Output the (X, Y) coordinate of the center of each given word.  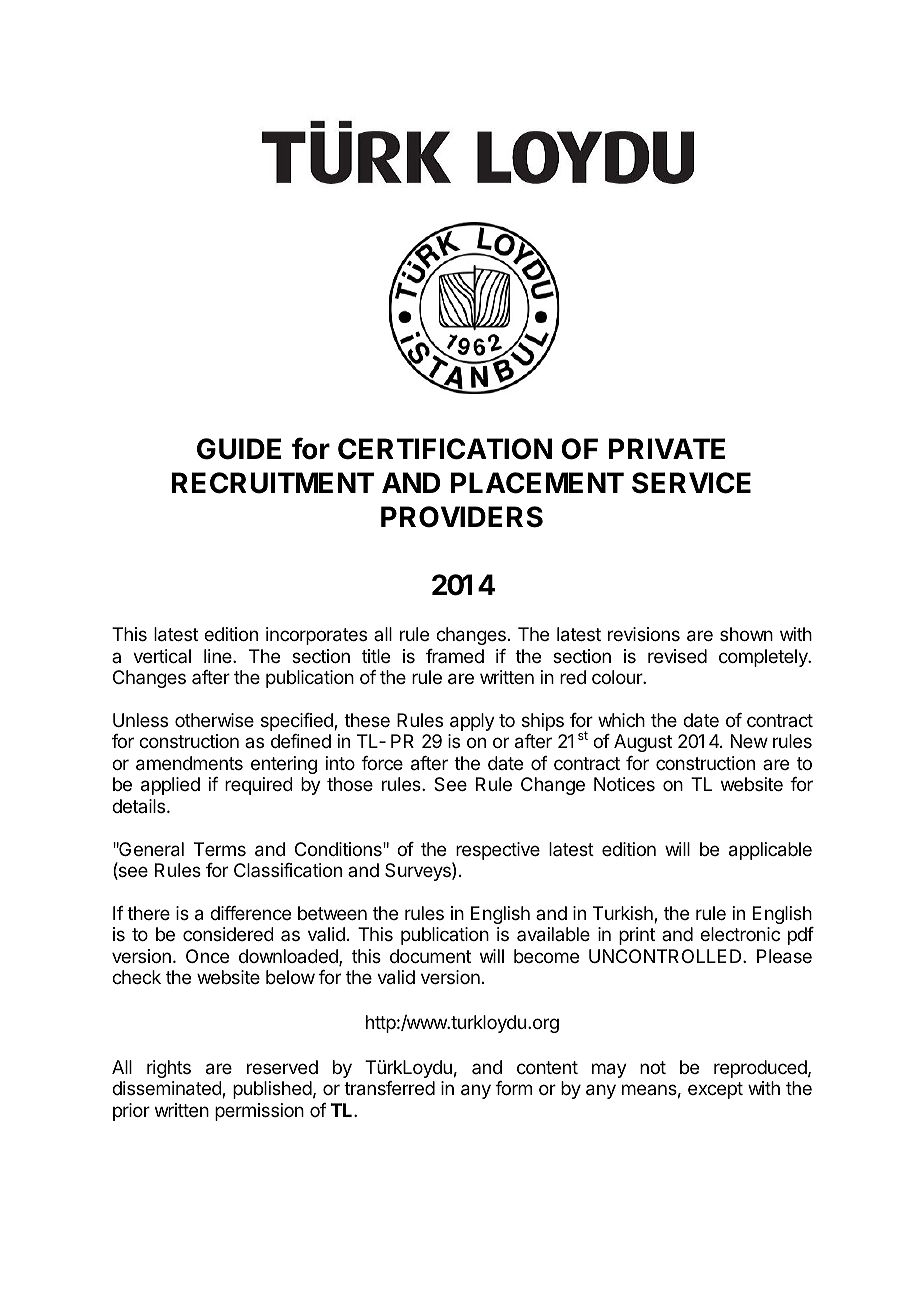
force (382, 763)
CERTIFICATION (445, 449)
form (513, 1088)
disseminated (167, 1089)
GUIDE (239, 449)
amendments (189, 763)
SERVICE (691, 483)
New (749, 741)
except (715, 1090)
